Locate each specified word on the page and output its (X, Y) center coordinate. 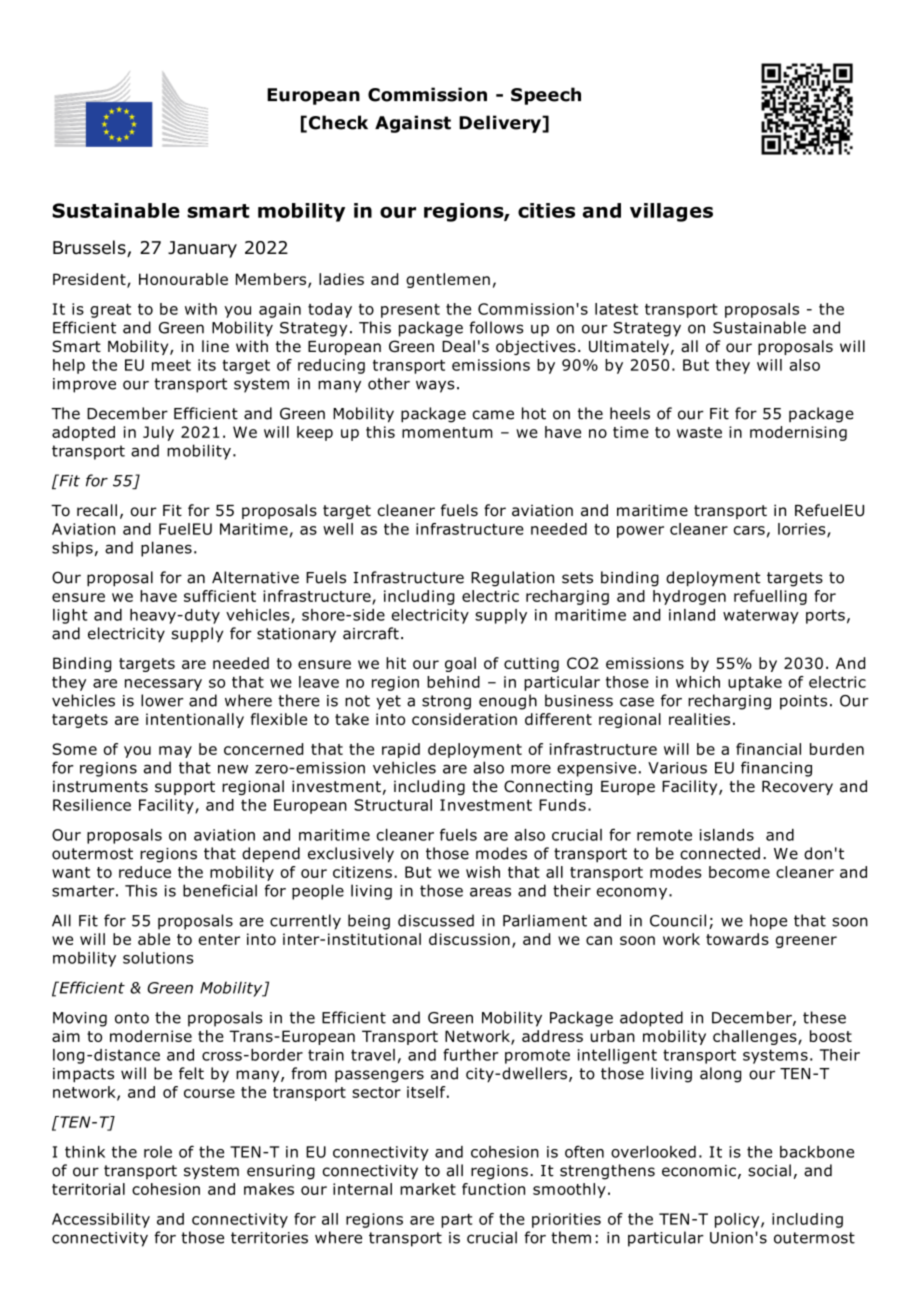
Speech (546, 96)
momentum (447, 432)
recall (97, 510)
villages (671, 212)
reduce (145, 872)
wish (483, 872)
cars (749, 530)
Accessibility (101, 1220)
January (202, 249)
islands (727, 835)
